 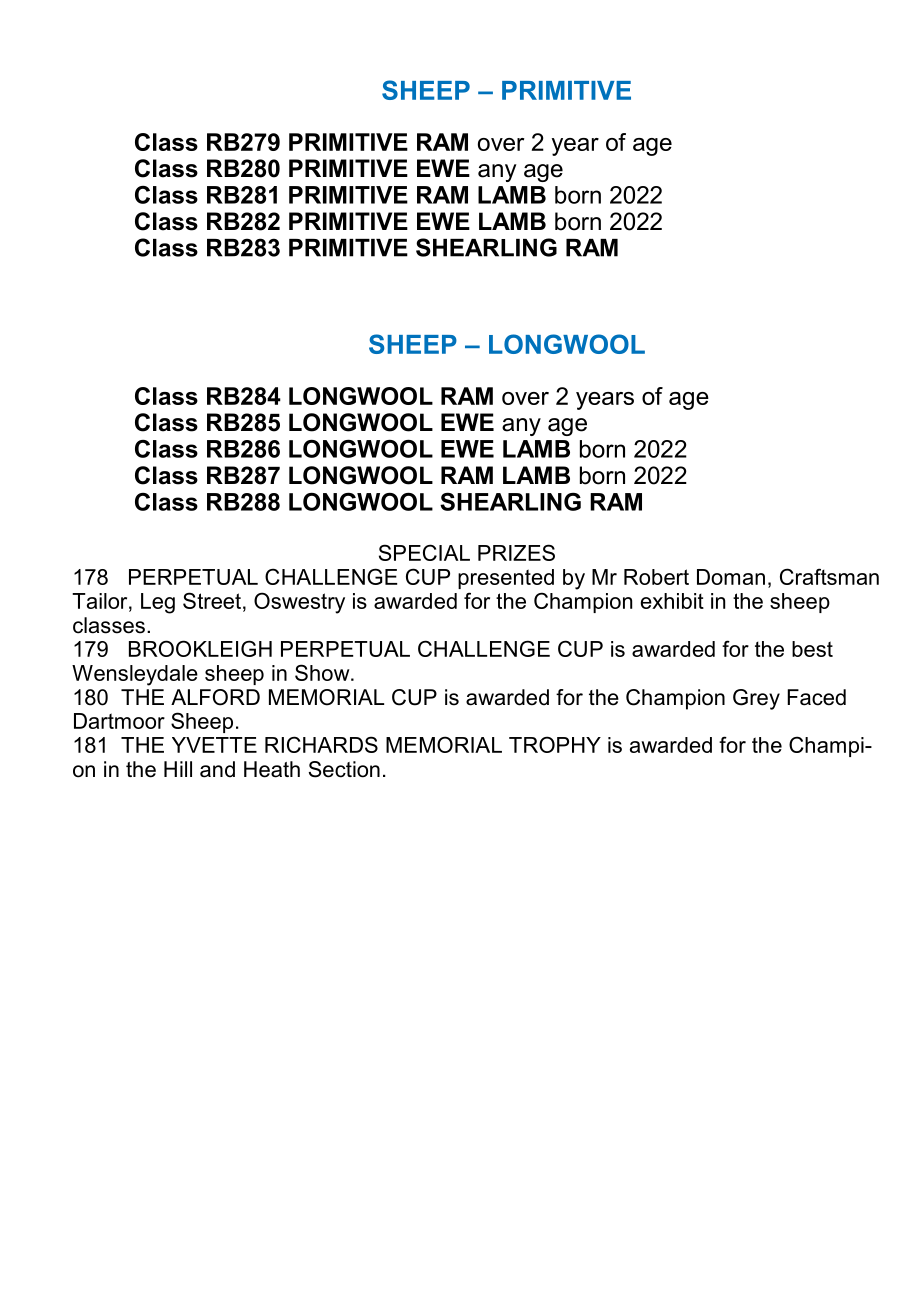 What do you see at coordinates (516, 552) in the page?
I see `PRIZES` at bounding box center [516, 552].
